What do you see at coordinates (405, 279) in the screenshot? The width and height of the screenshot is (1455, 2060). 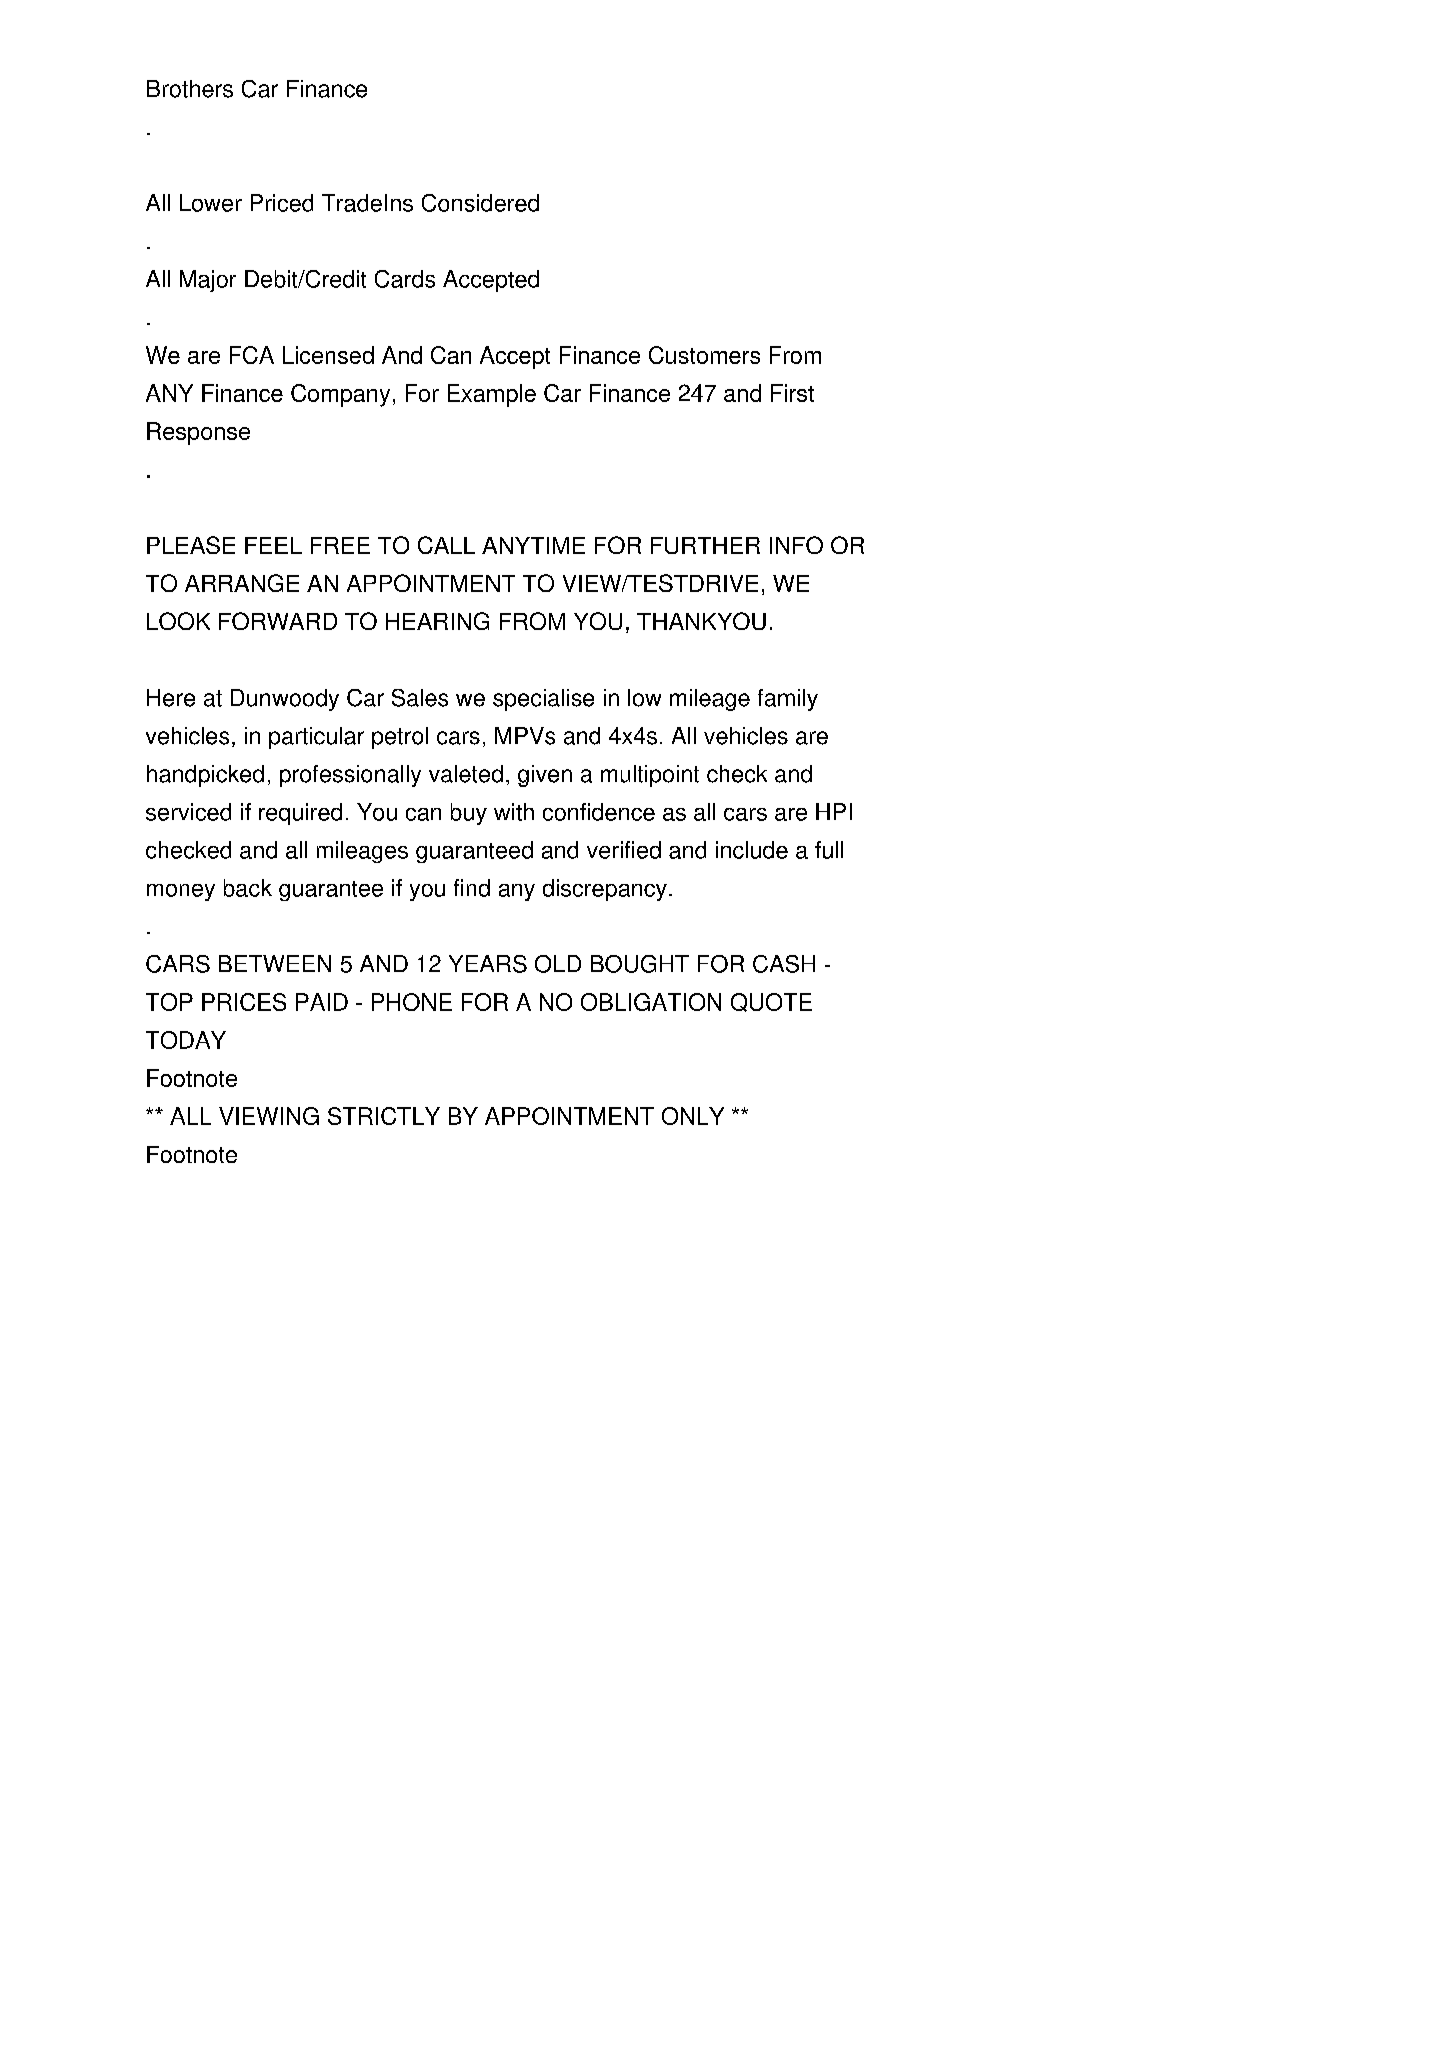 I see `Cards` at bounding box center [405, 279].
